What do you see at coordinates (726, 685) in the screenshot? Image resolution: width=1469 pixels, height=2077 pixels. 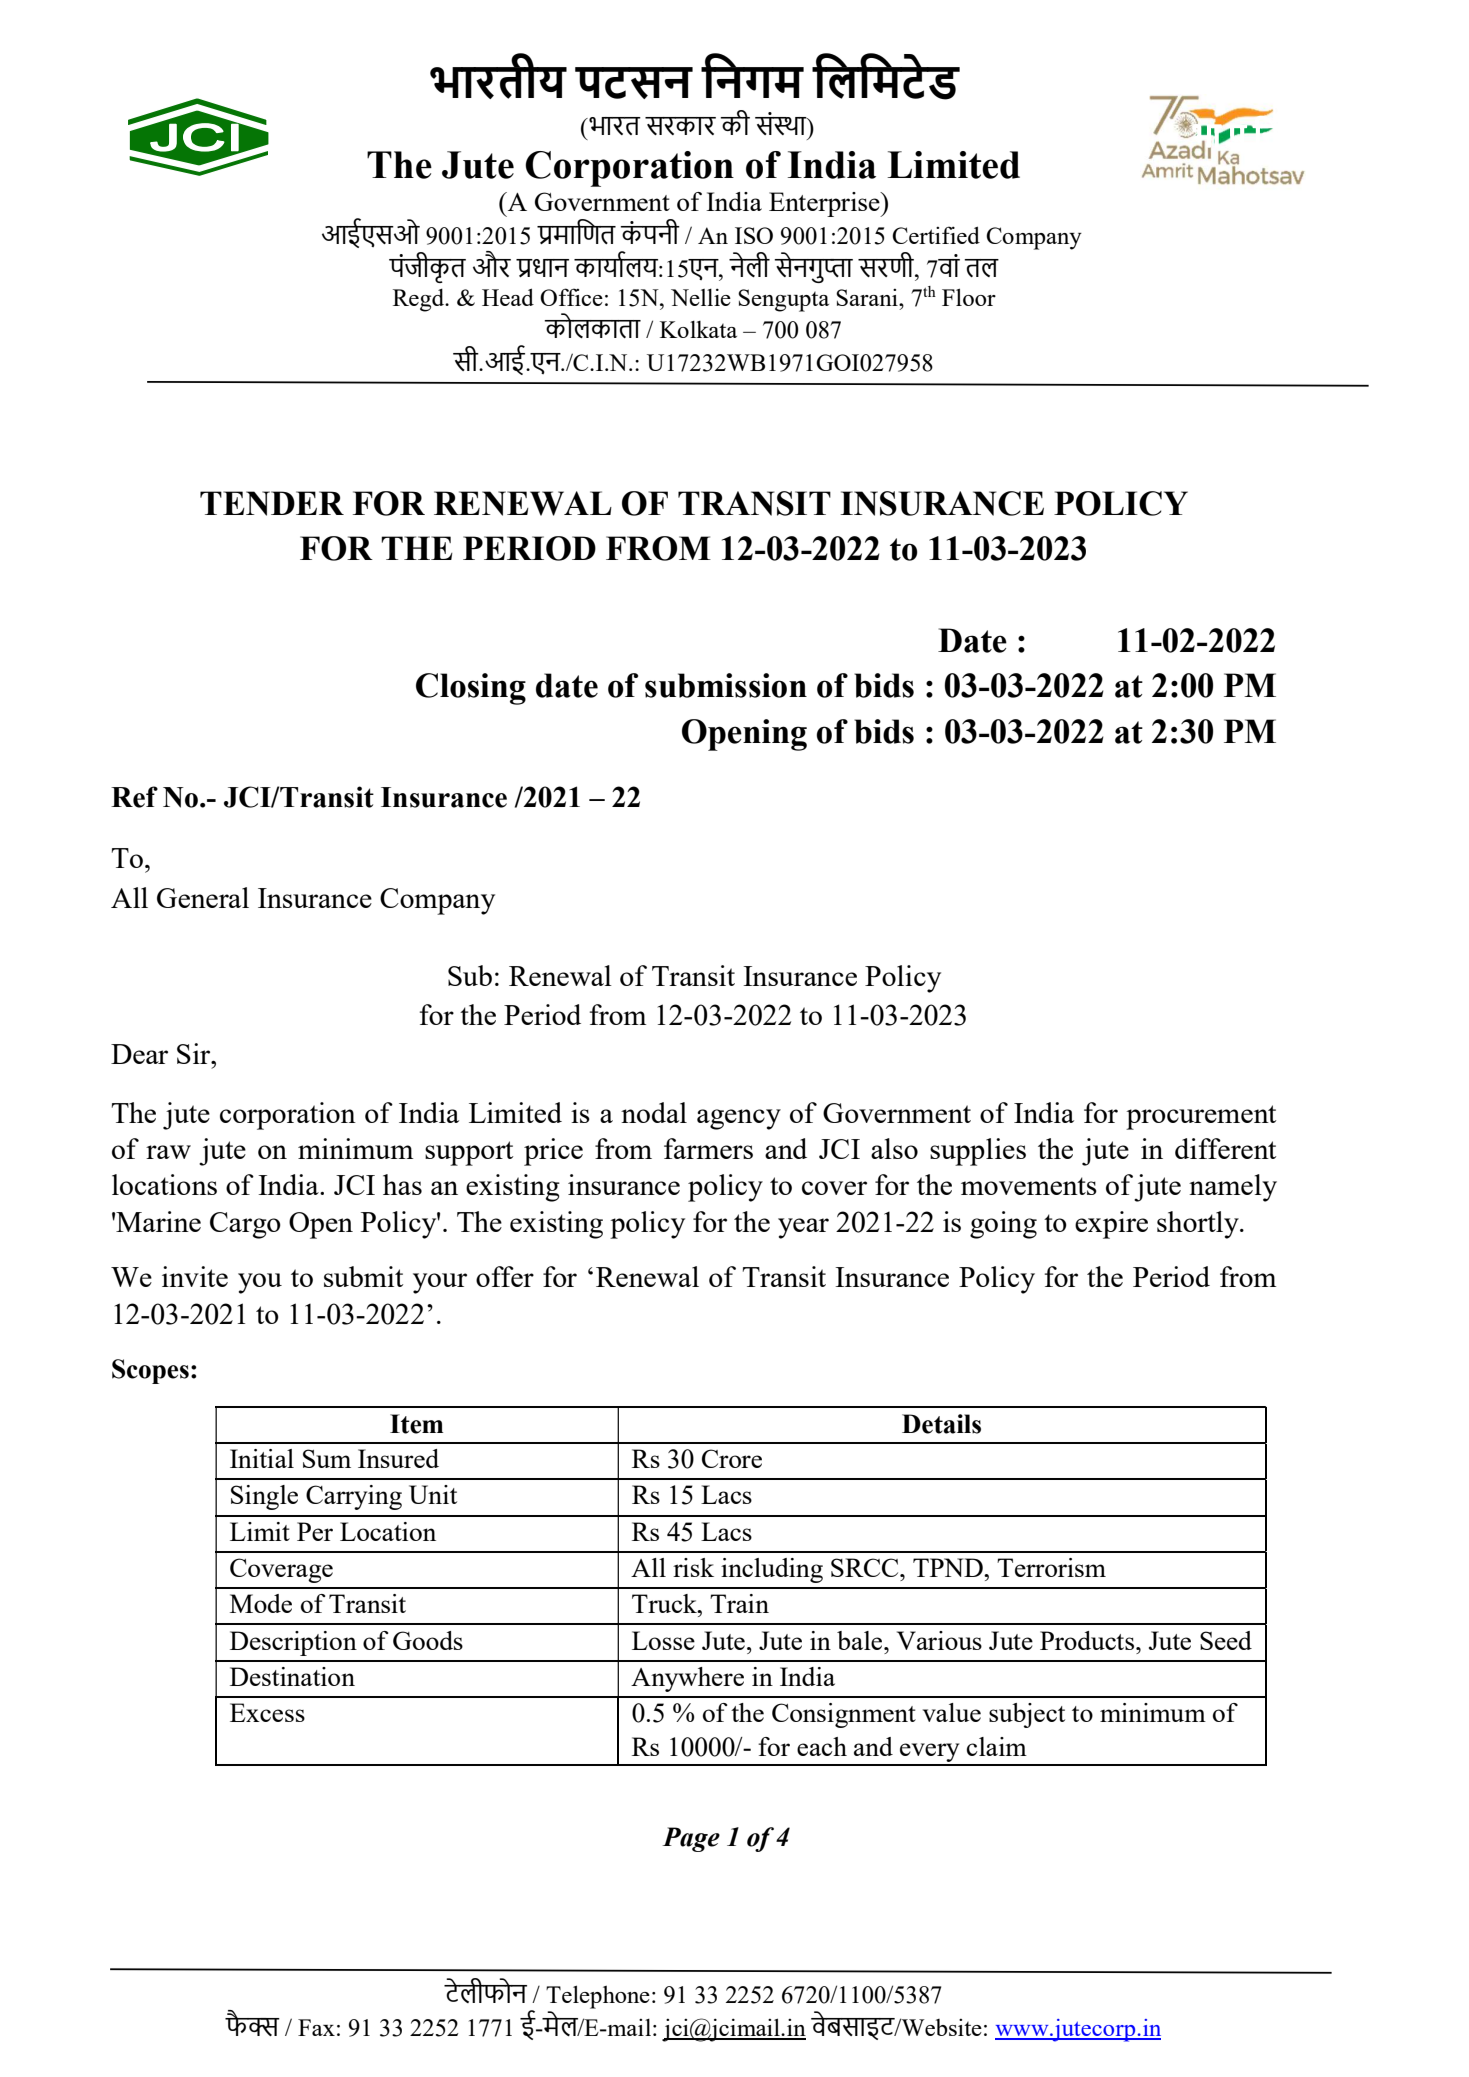 I see `submission` at bounding box center [726, 685].
